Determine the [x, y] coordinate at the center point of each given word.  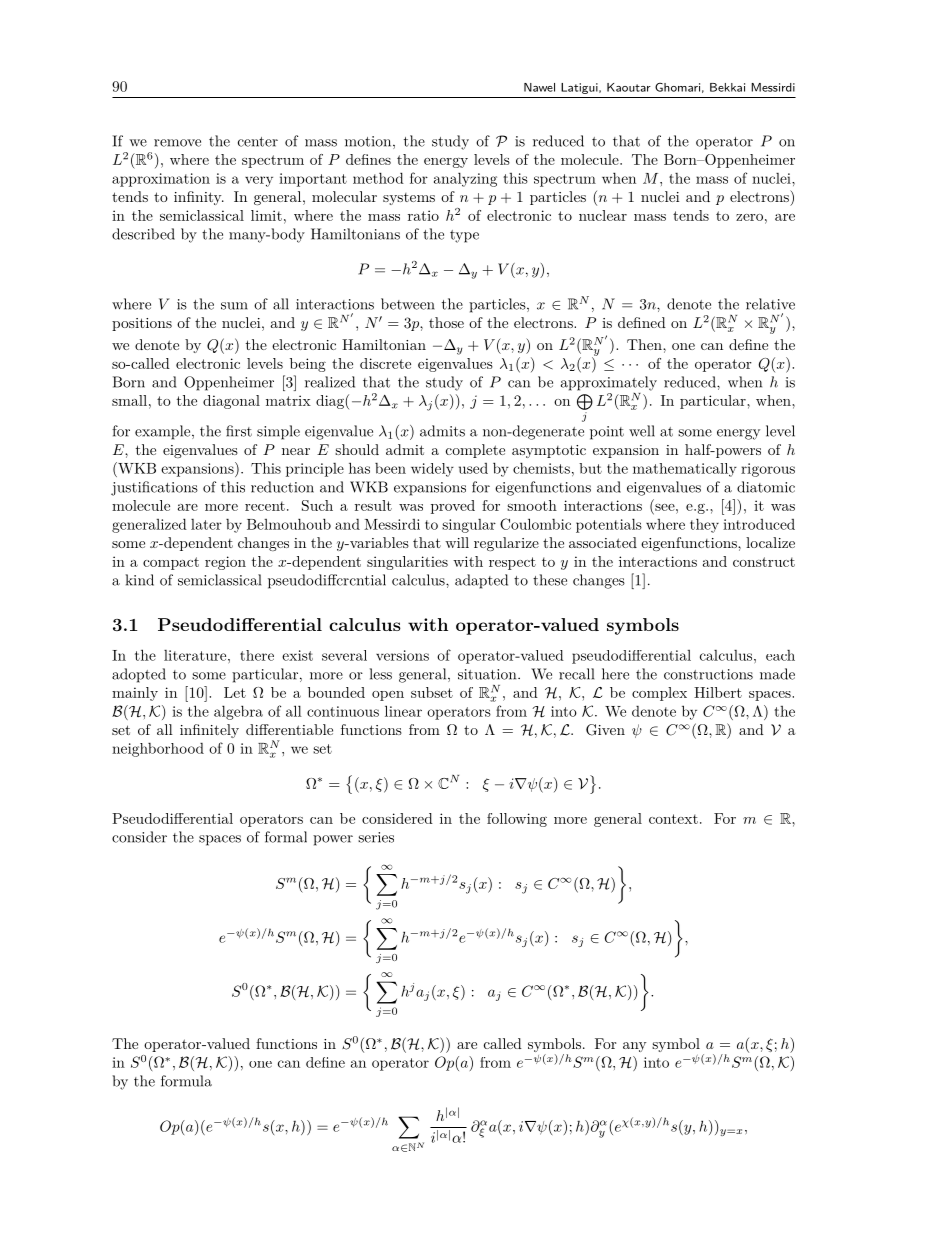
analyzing [465, 179]
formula [186, 1081]
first [239, 431]
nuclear [603, 215]
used [473, 468]
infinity [199, 198]
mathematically [685, 470]
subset [432, 692]
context [673, 819]
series [376, 837]
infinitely [209, 731]
